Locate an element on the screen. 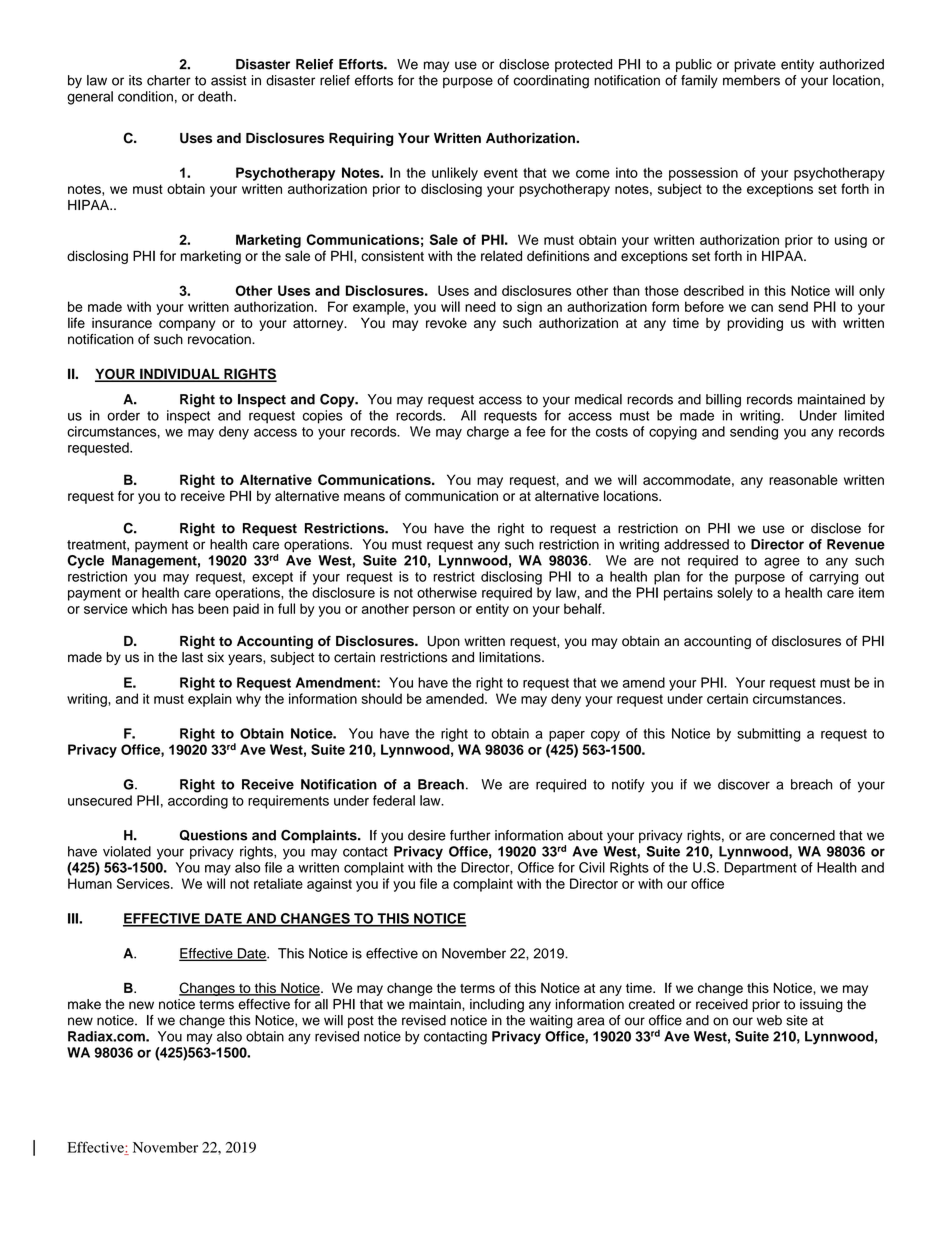 The width and height of the screenshot is (952, 1233). make is located at coordinates (84, 1004).
